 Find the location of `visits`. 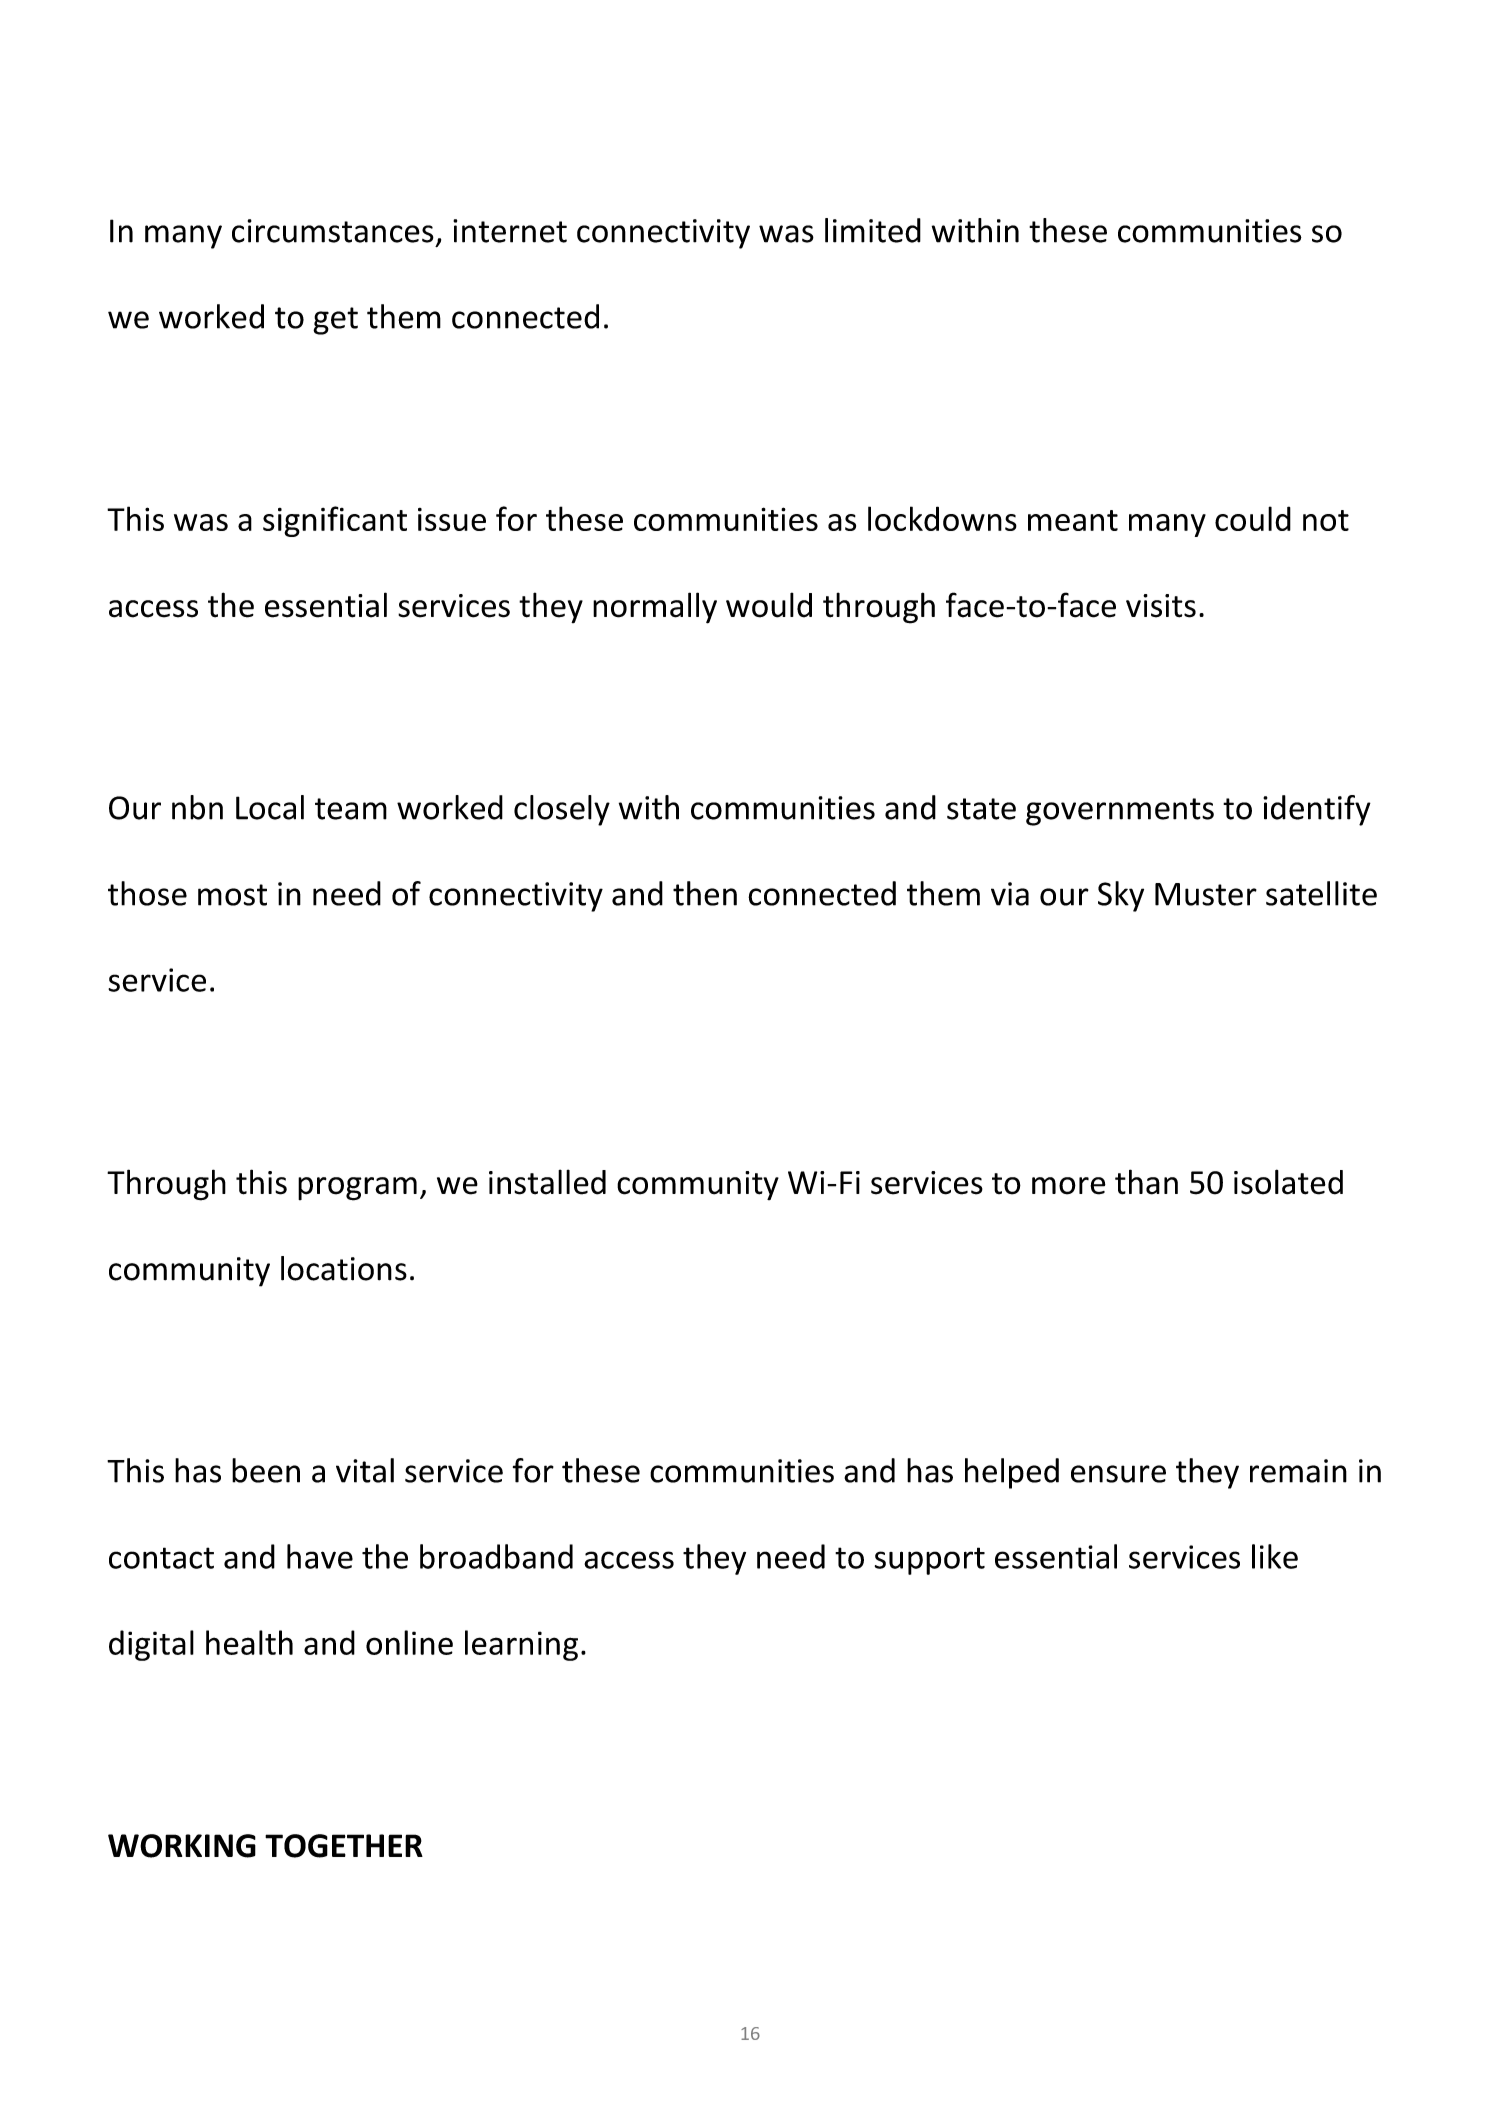

visits is located at coordinates (1161, 606).
